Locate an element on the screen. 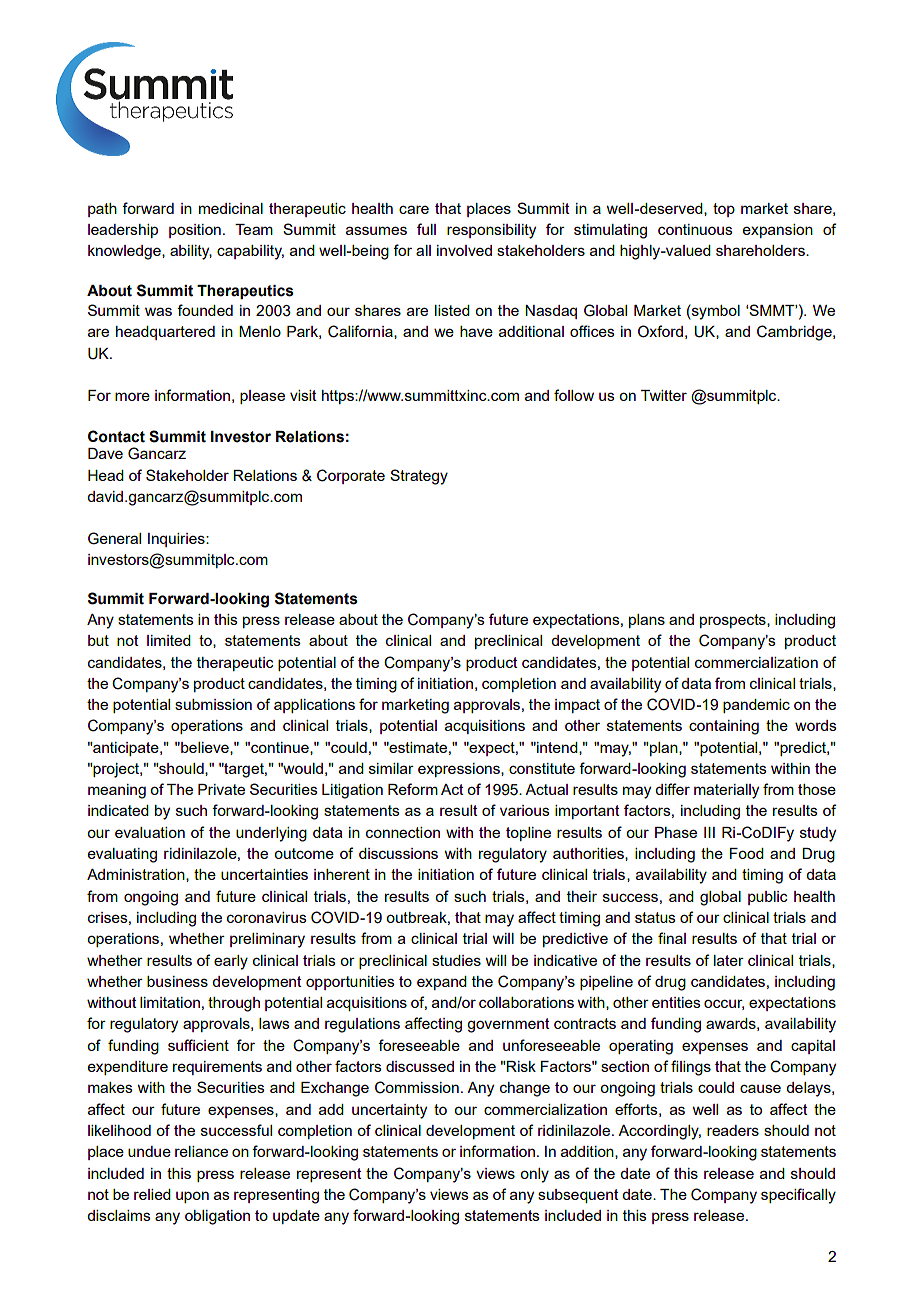  specifically is located at coordinates (798, 1196).
